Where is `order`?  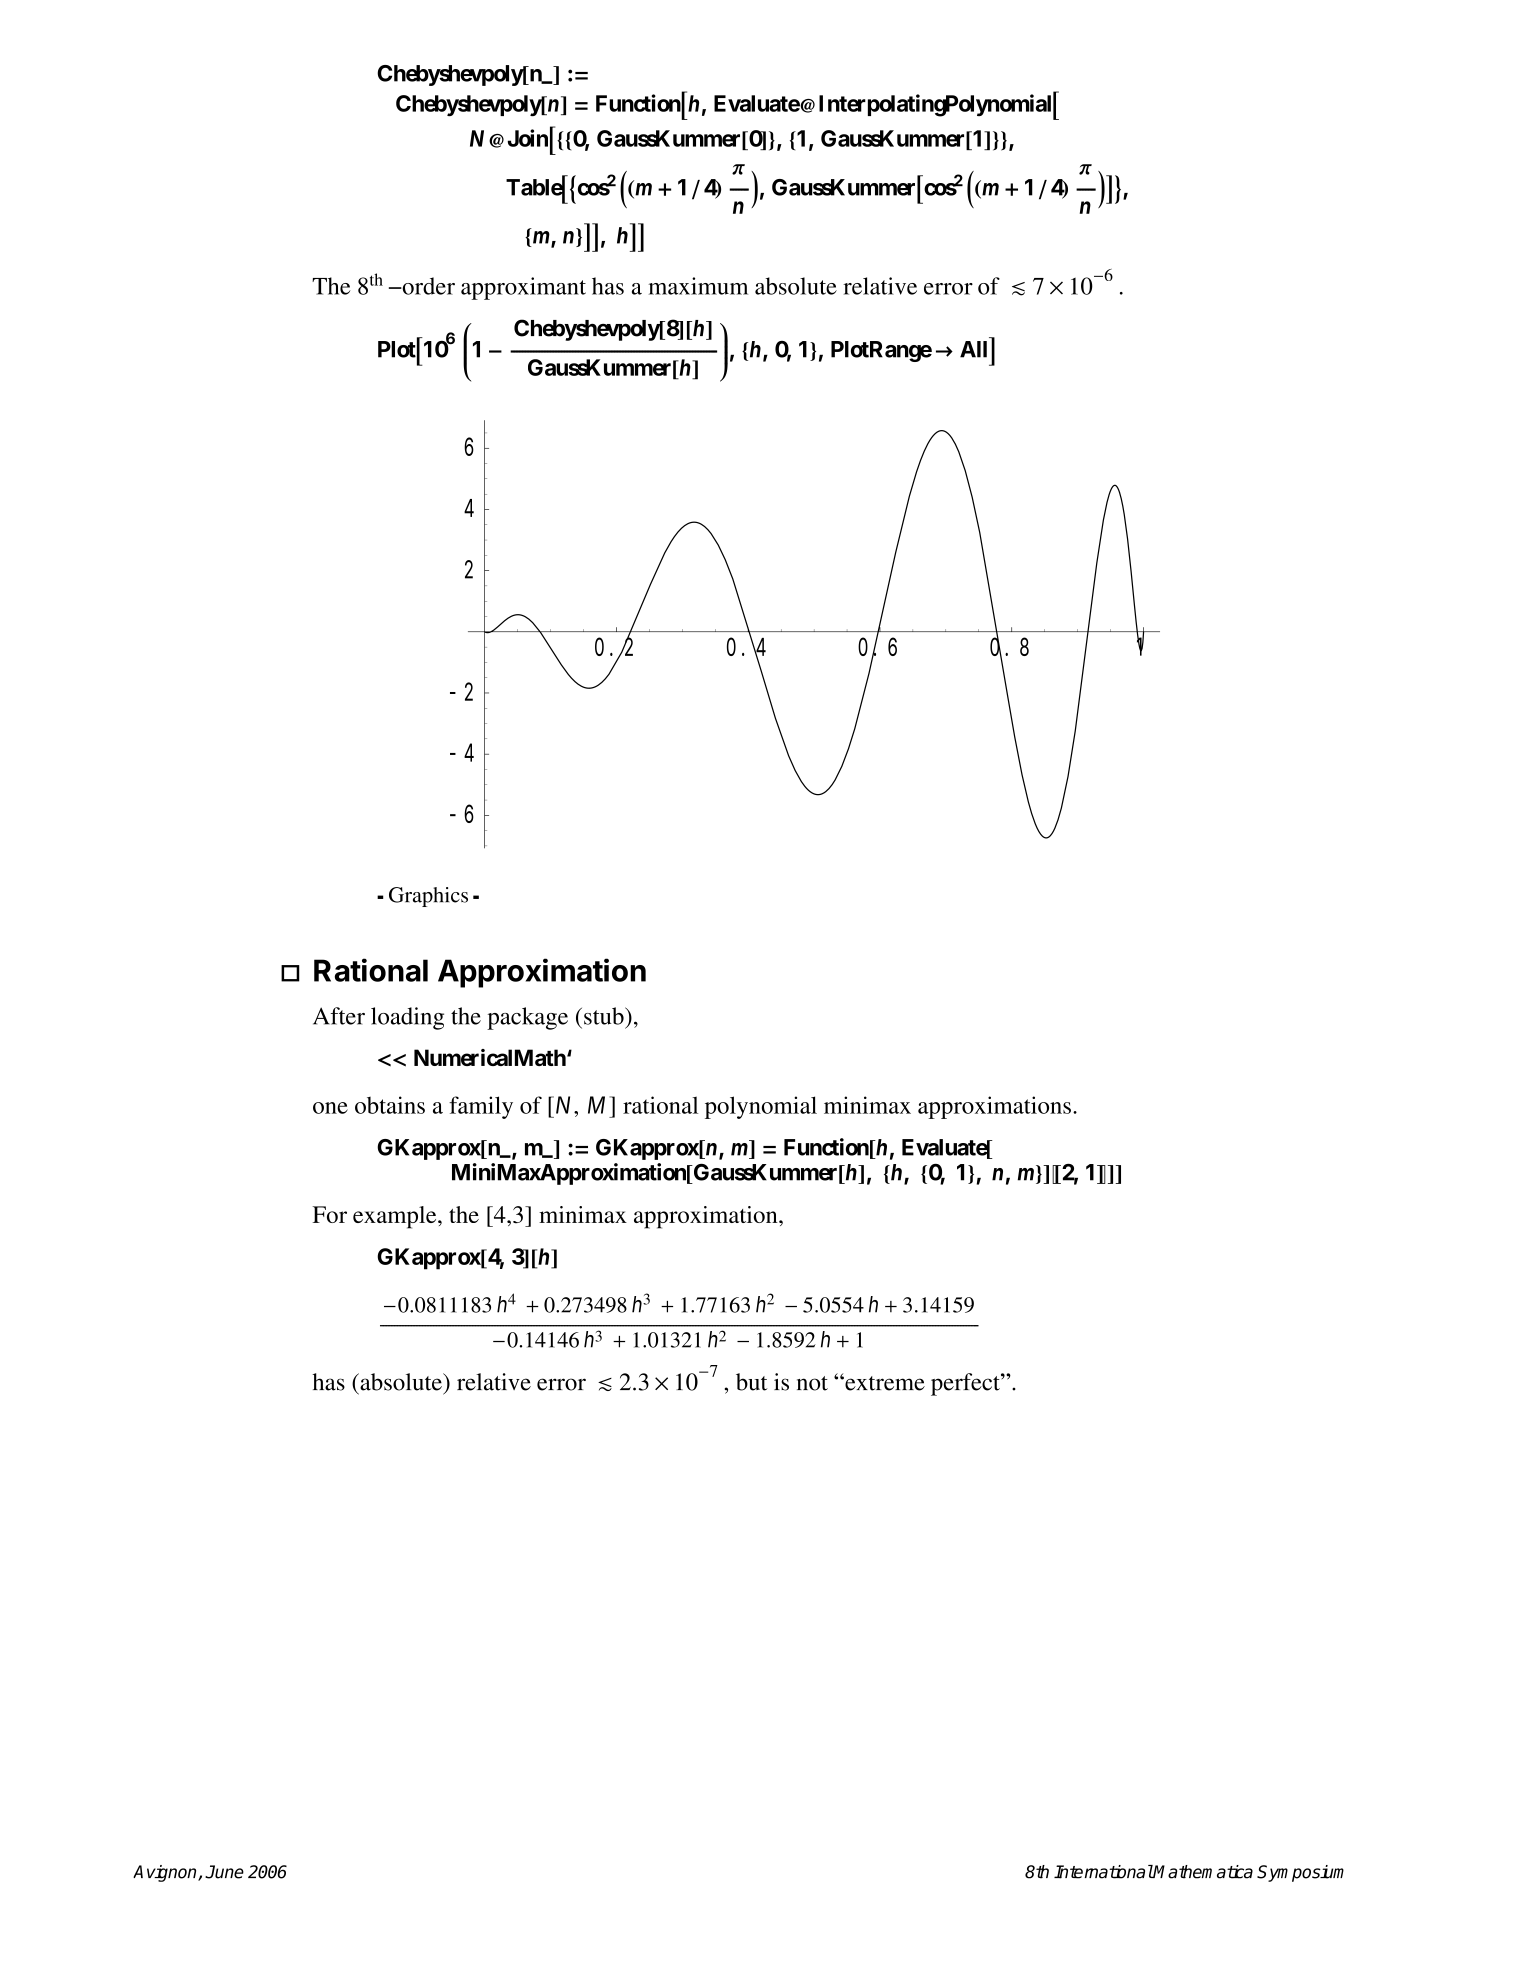
order is located at coordinates (427, 286).
